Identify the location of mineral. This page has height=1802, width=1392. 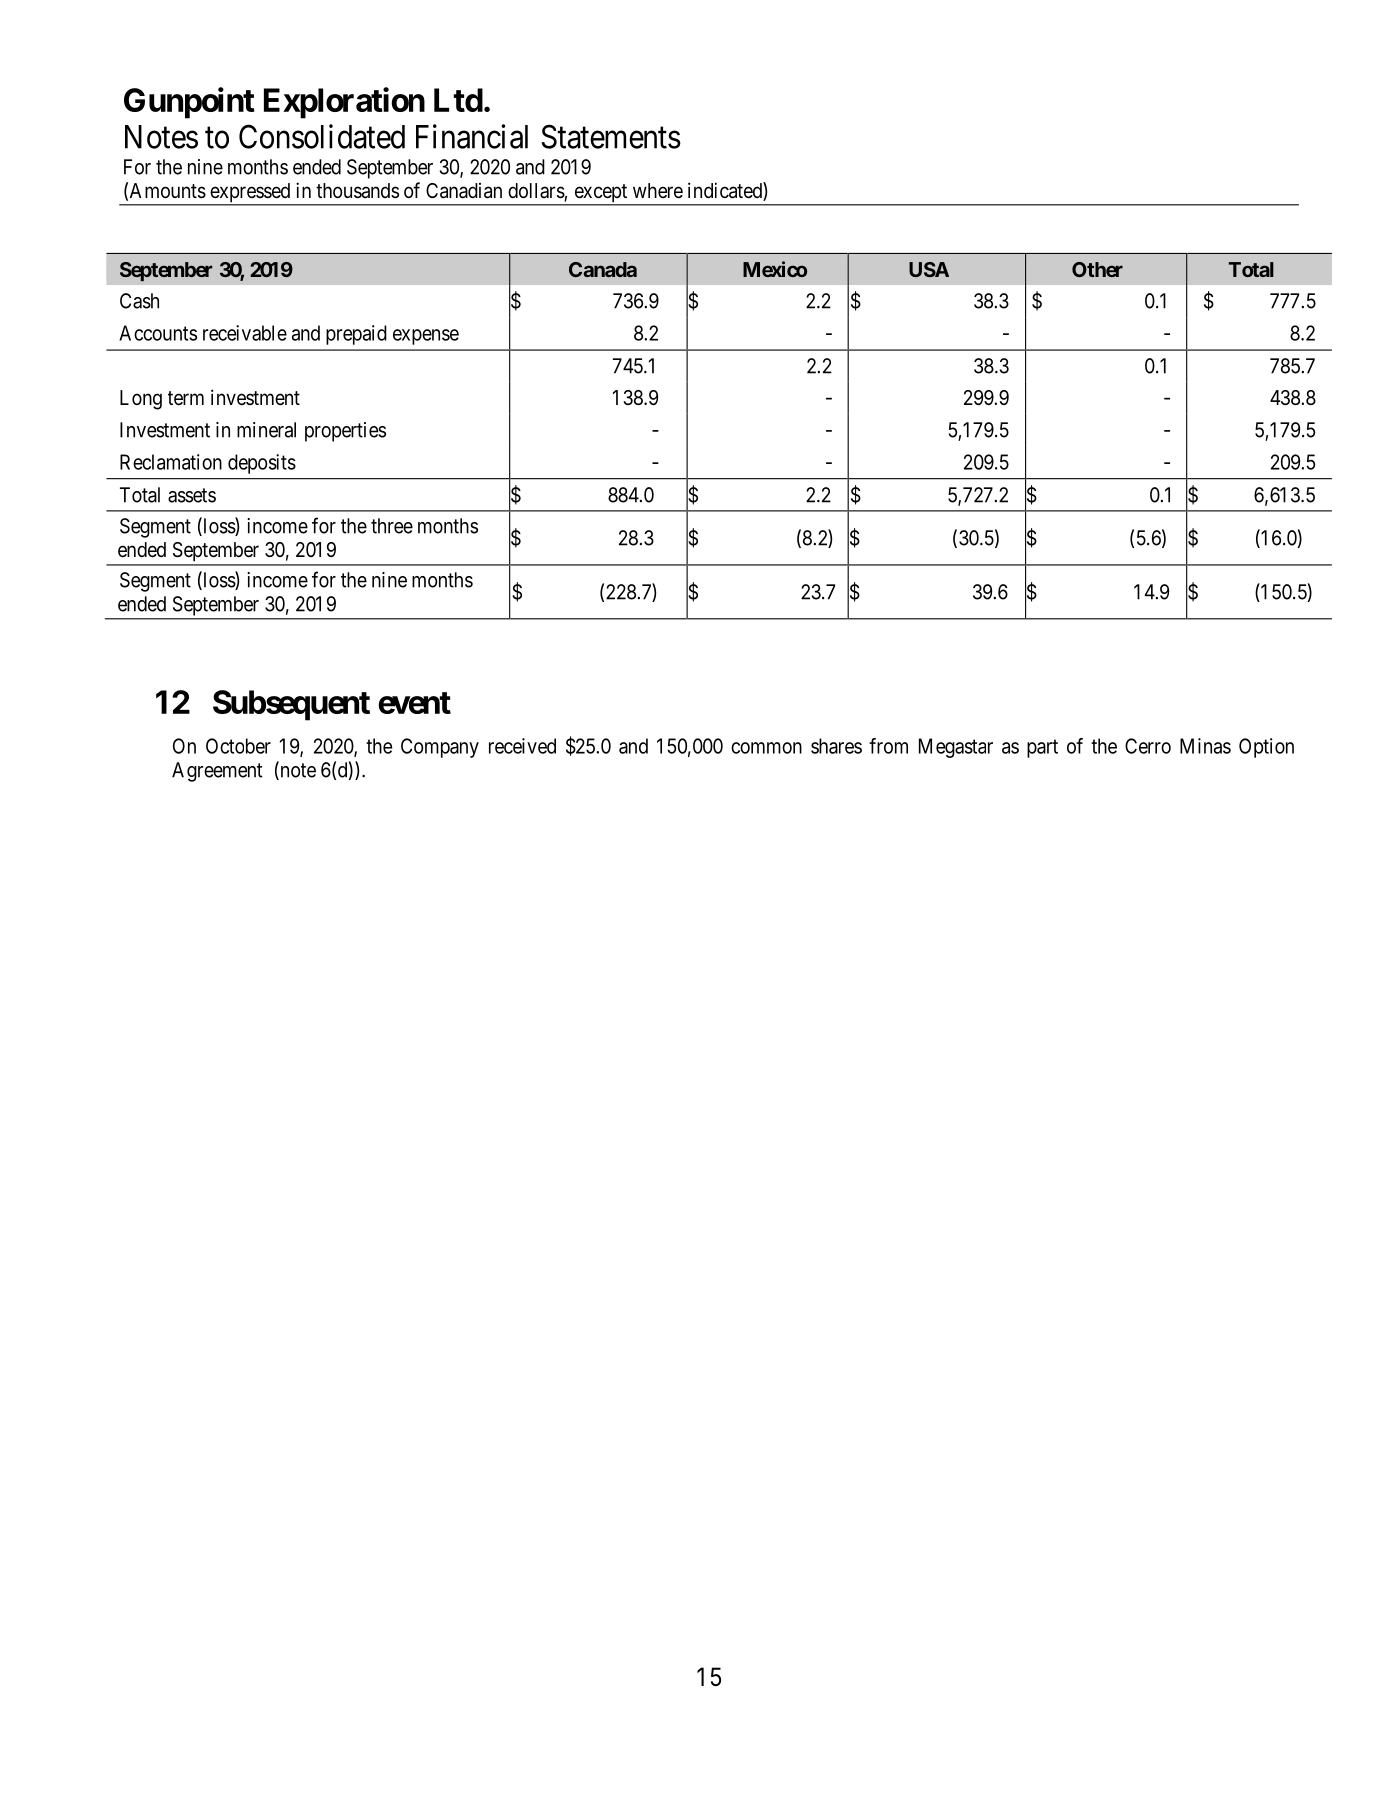
(266, 430).
